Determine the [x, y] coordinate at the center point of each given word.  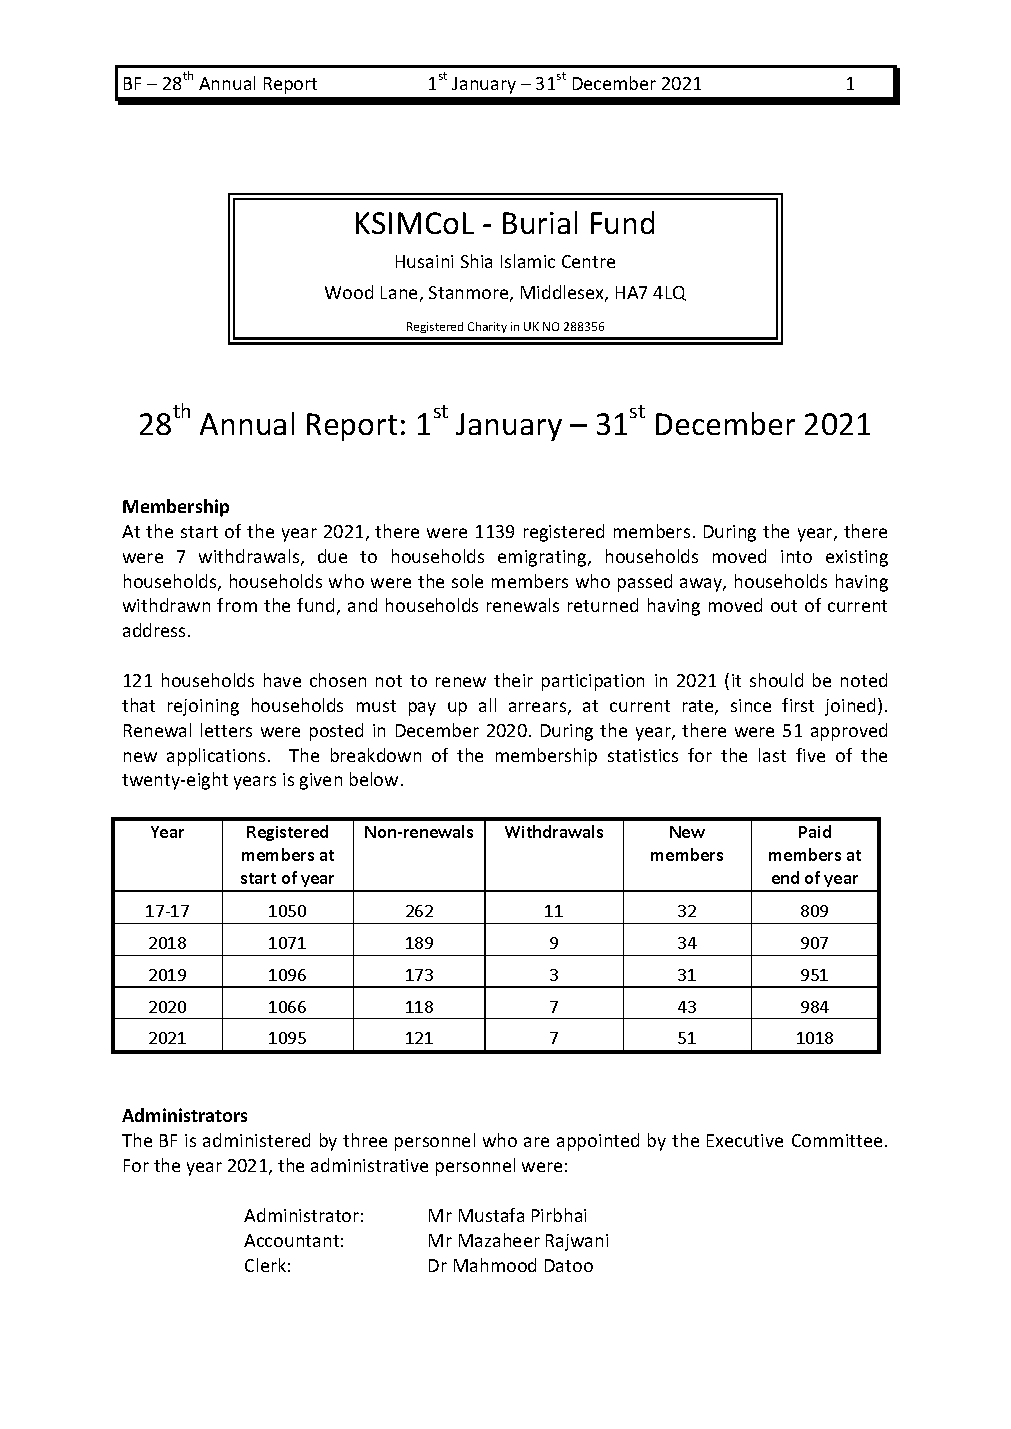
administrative [369, 1165]
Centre [588, 261]
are [536, 1142]
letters [226, 730]
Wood [349, 292]
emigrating [543, 558]
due [332, 556]
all [487, 705]
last [772, 755]
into [796, 556]
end [785, 877]
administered [256, 1140]
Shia [476, 261]
